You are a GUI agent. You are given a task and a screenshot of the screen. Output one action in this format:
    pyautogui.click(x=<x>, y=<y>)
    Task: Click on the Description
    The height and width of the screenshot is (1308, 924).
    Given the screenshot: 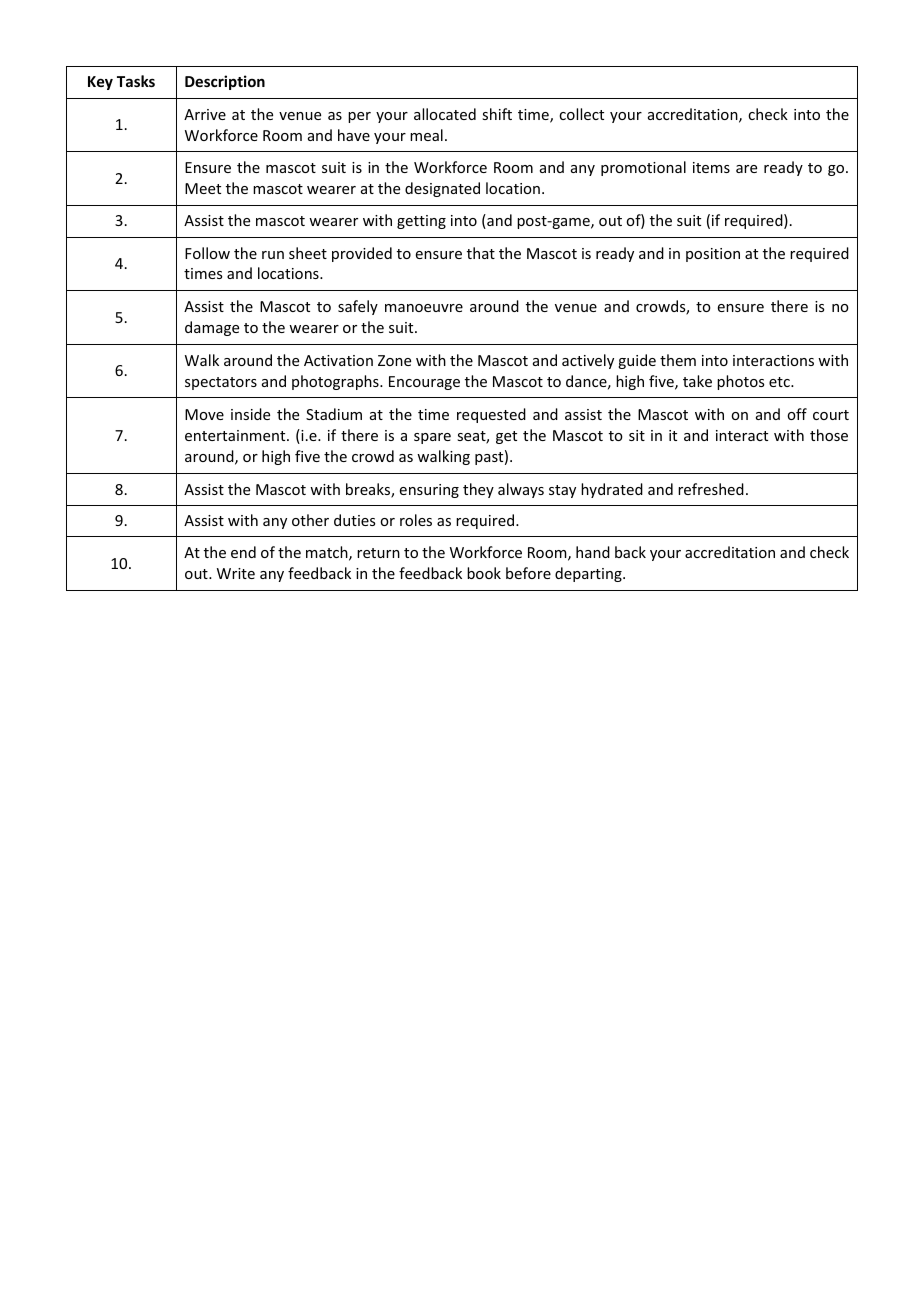 What is the action you would take?
    pyautogui.click(x=225, y=82)
